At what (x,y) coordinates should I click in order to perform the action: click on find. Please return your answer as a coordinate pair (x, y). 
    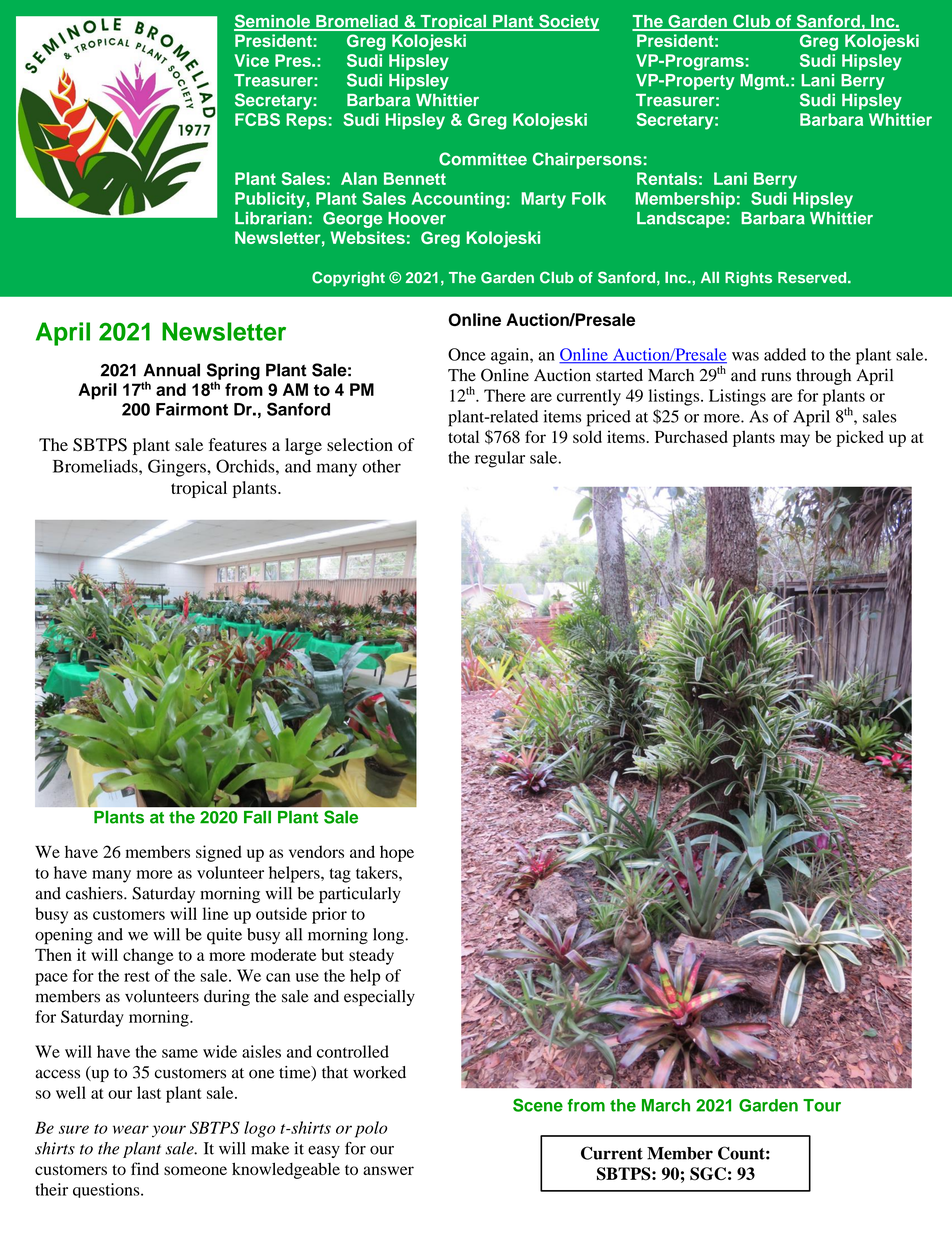
    Looking at the image, I should click on (145, 1168).
